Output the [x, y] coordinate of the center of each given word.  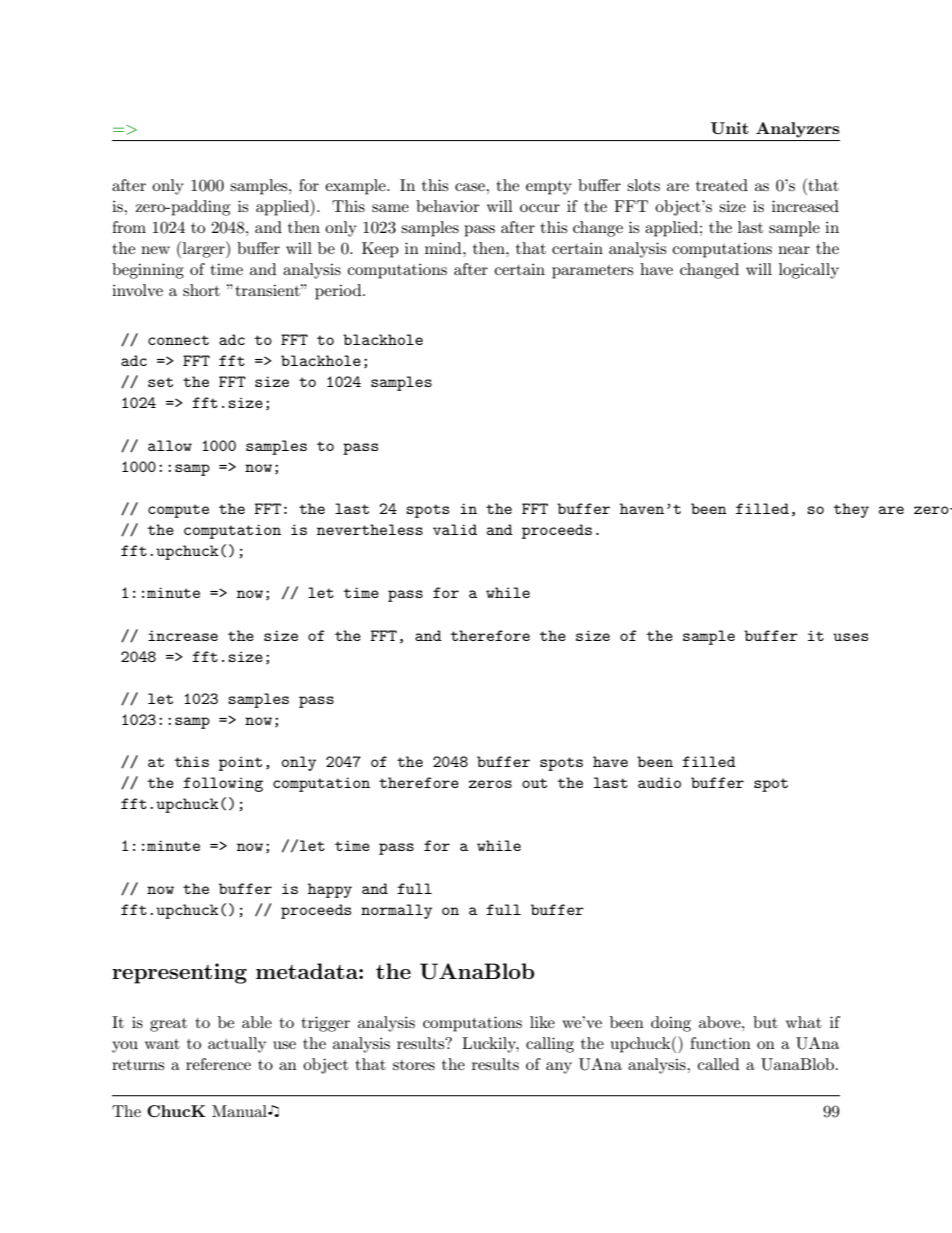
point [240, 763]
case [471, 187]
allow [170, 445]
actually [237, 1045]
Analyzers [797, 130]
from [129, 227]
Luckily [490, 1045]
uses [850, 637]
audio [659, 782]
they [851, 510]
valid [455, 529]
